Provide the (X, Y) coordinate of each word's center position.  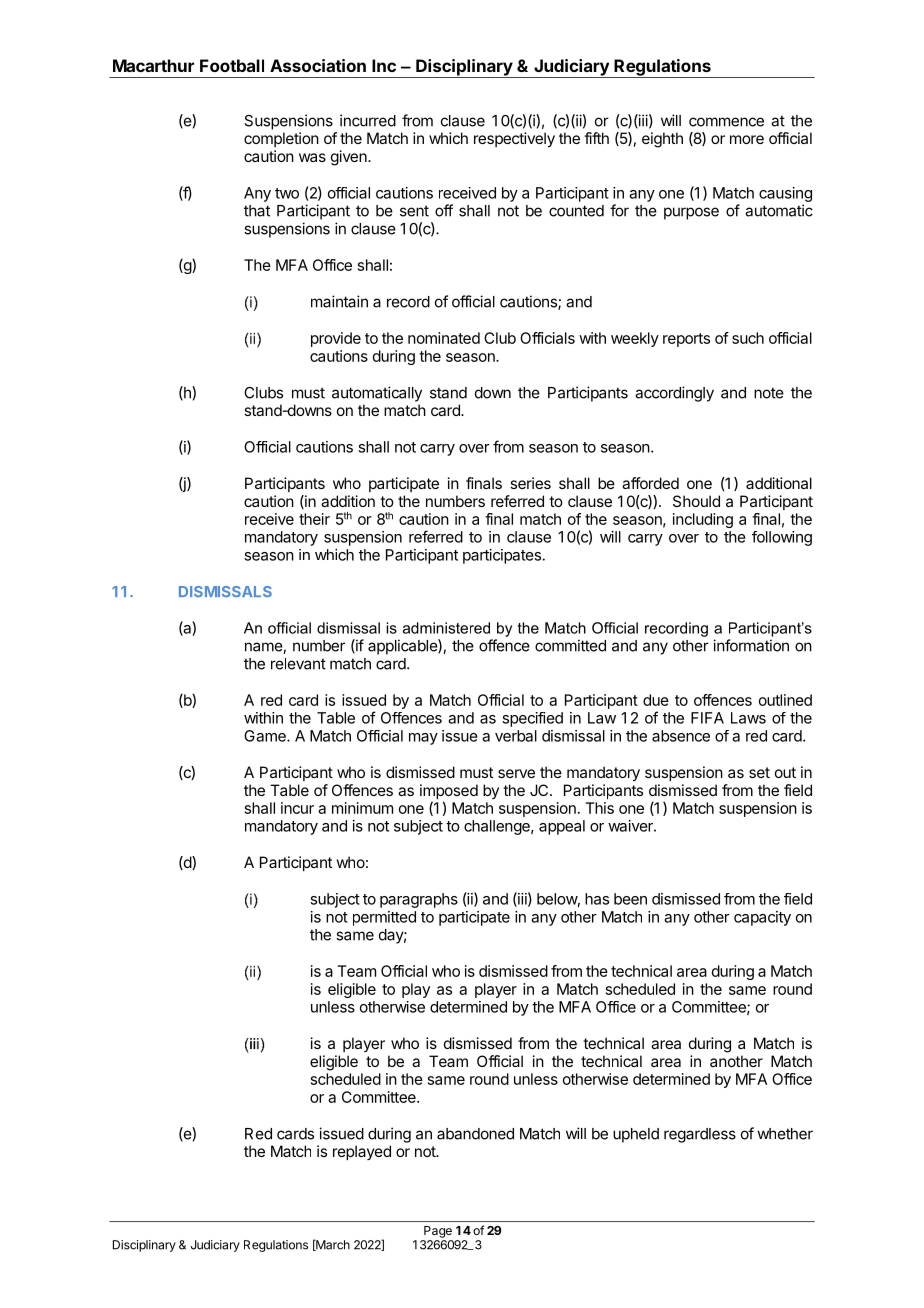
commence (726, 122)
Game (266, 736)
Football (232, 65)
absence (681, 736)
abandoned (475, 1134)
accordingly (674, 394)
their (314, 519)
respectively (514, 140)
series (530, 483)
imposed (449, 793)
